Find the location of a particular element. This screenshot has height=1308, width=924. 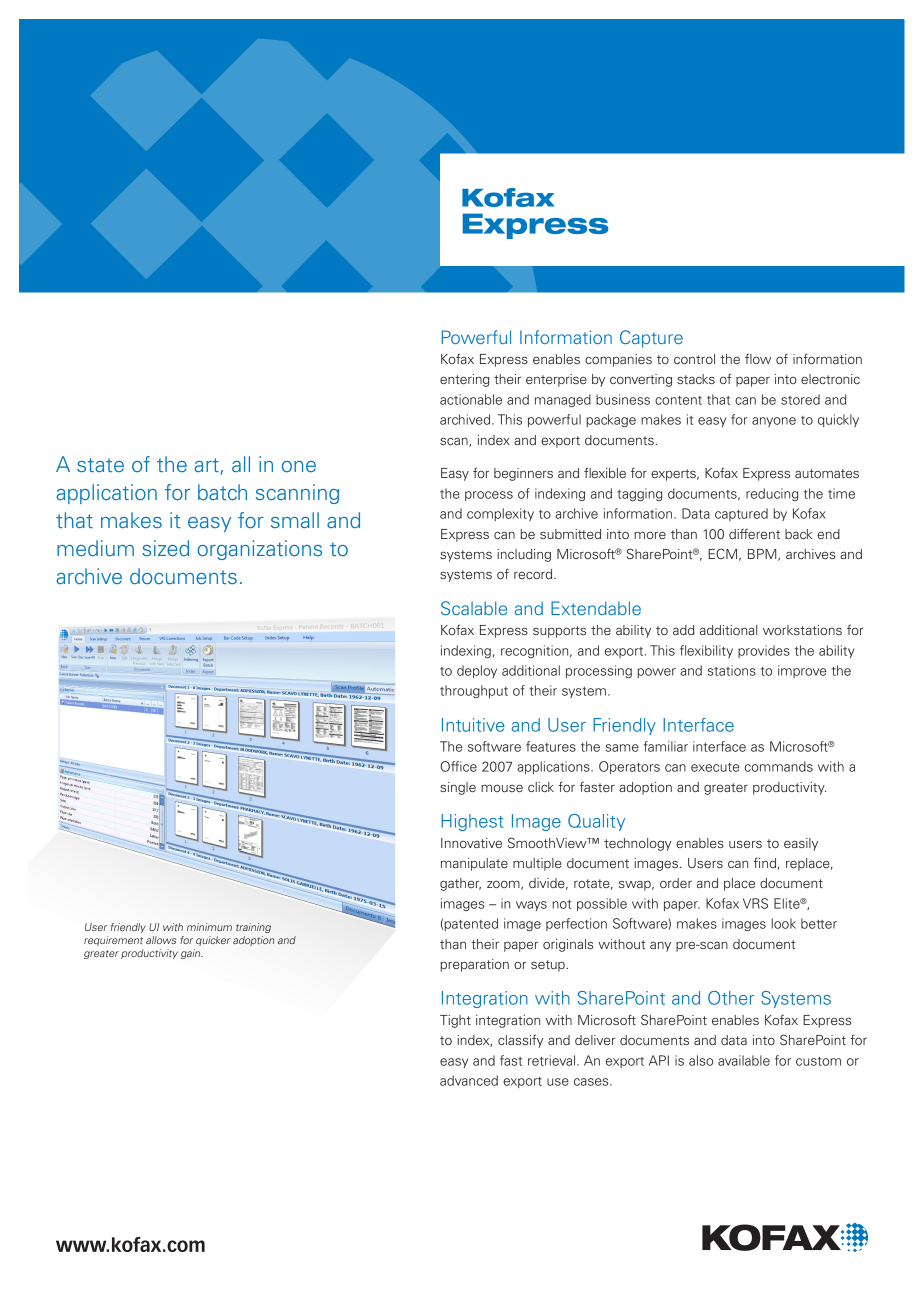

flow is located at coordinates (758, 359).
